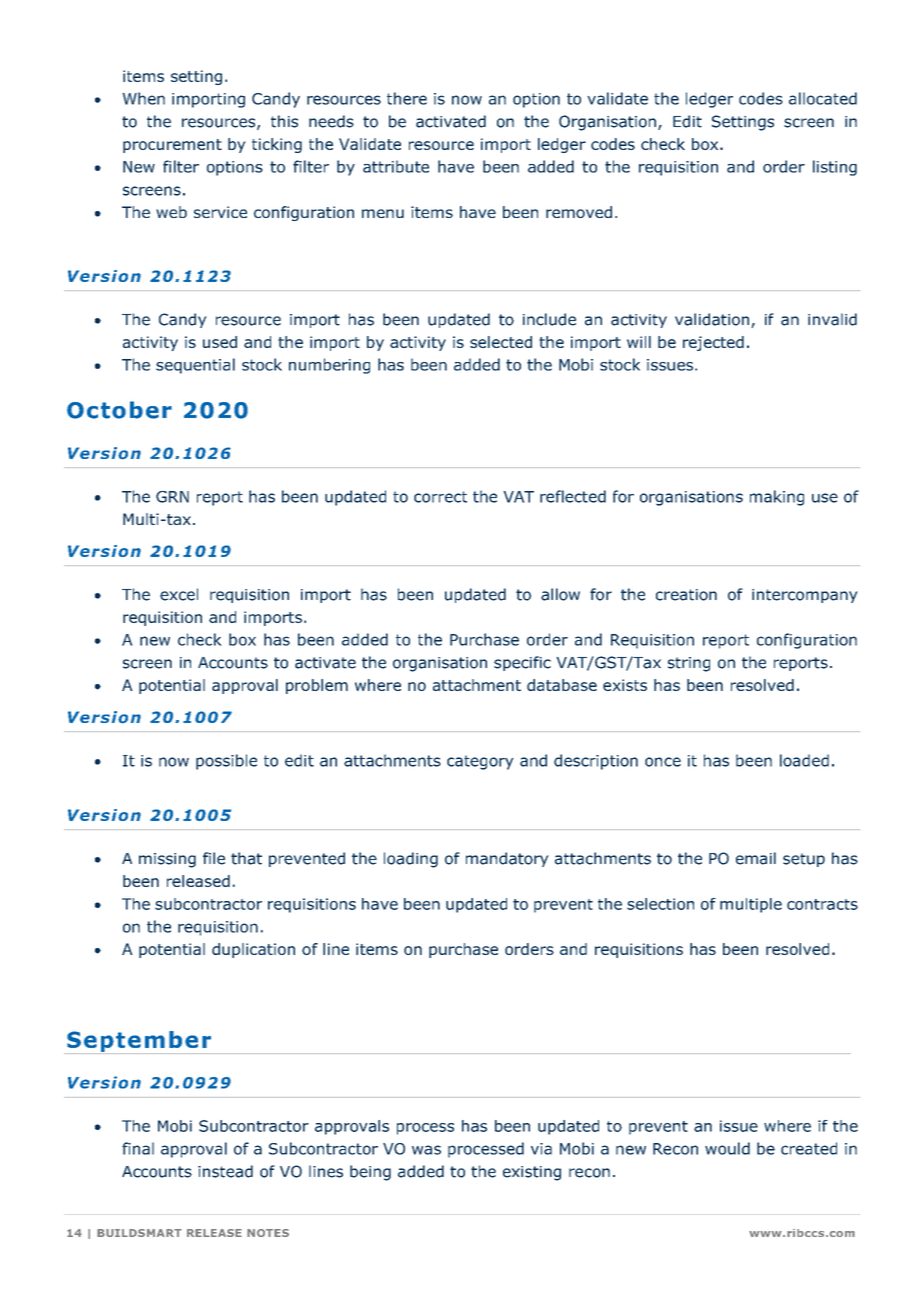 The height and width of the screenshot is (1308, 924). I want to click on GRN, so click(172, 497).
